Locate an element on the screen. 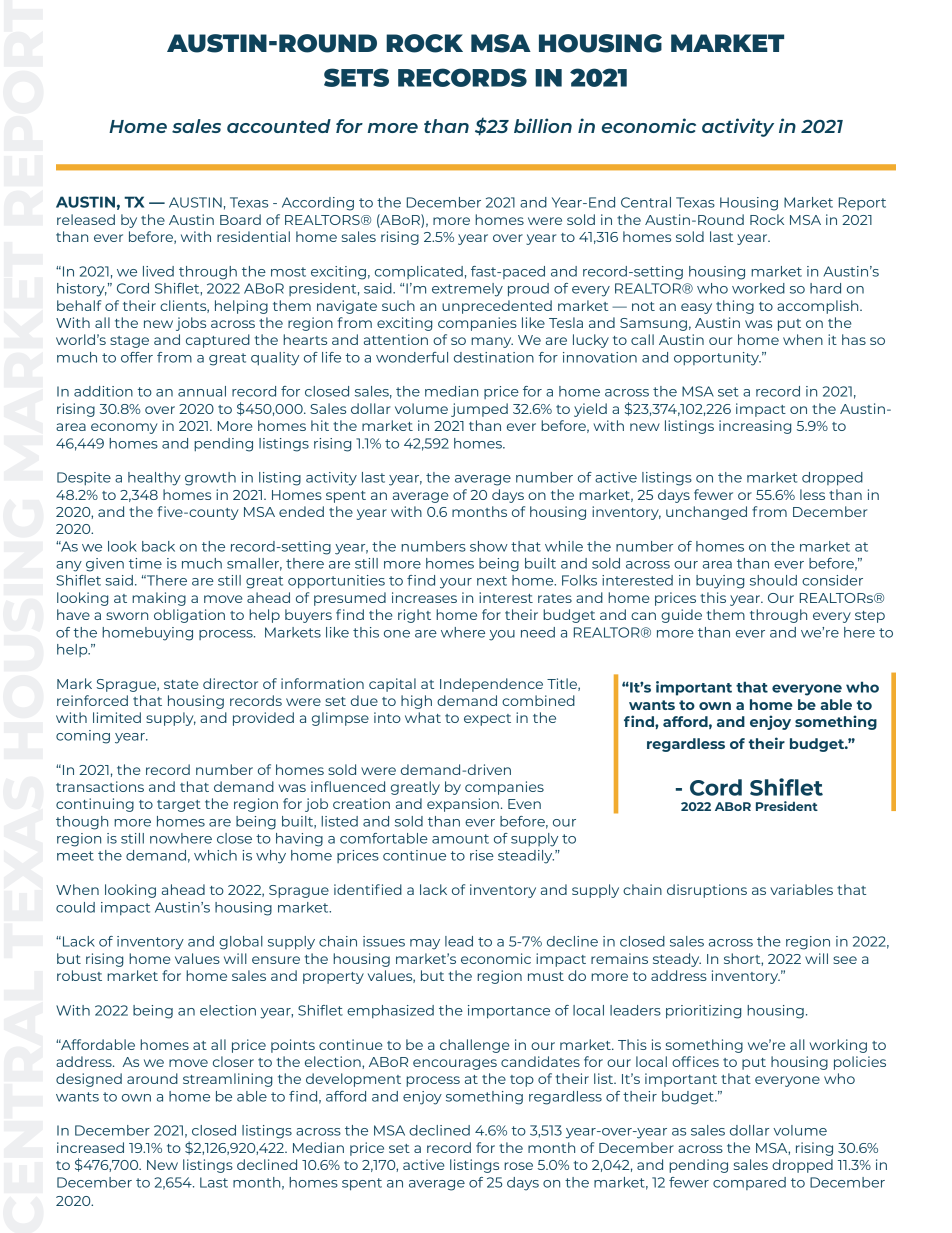 This screenshot has height=1233, width=952. worked is located at coordinates (758, 288).
